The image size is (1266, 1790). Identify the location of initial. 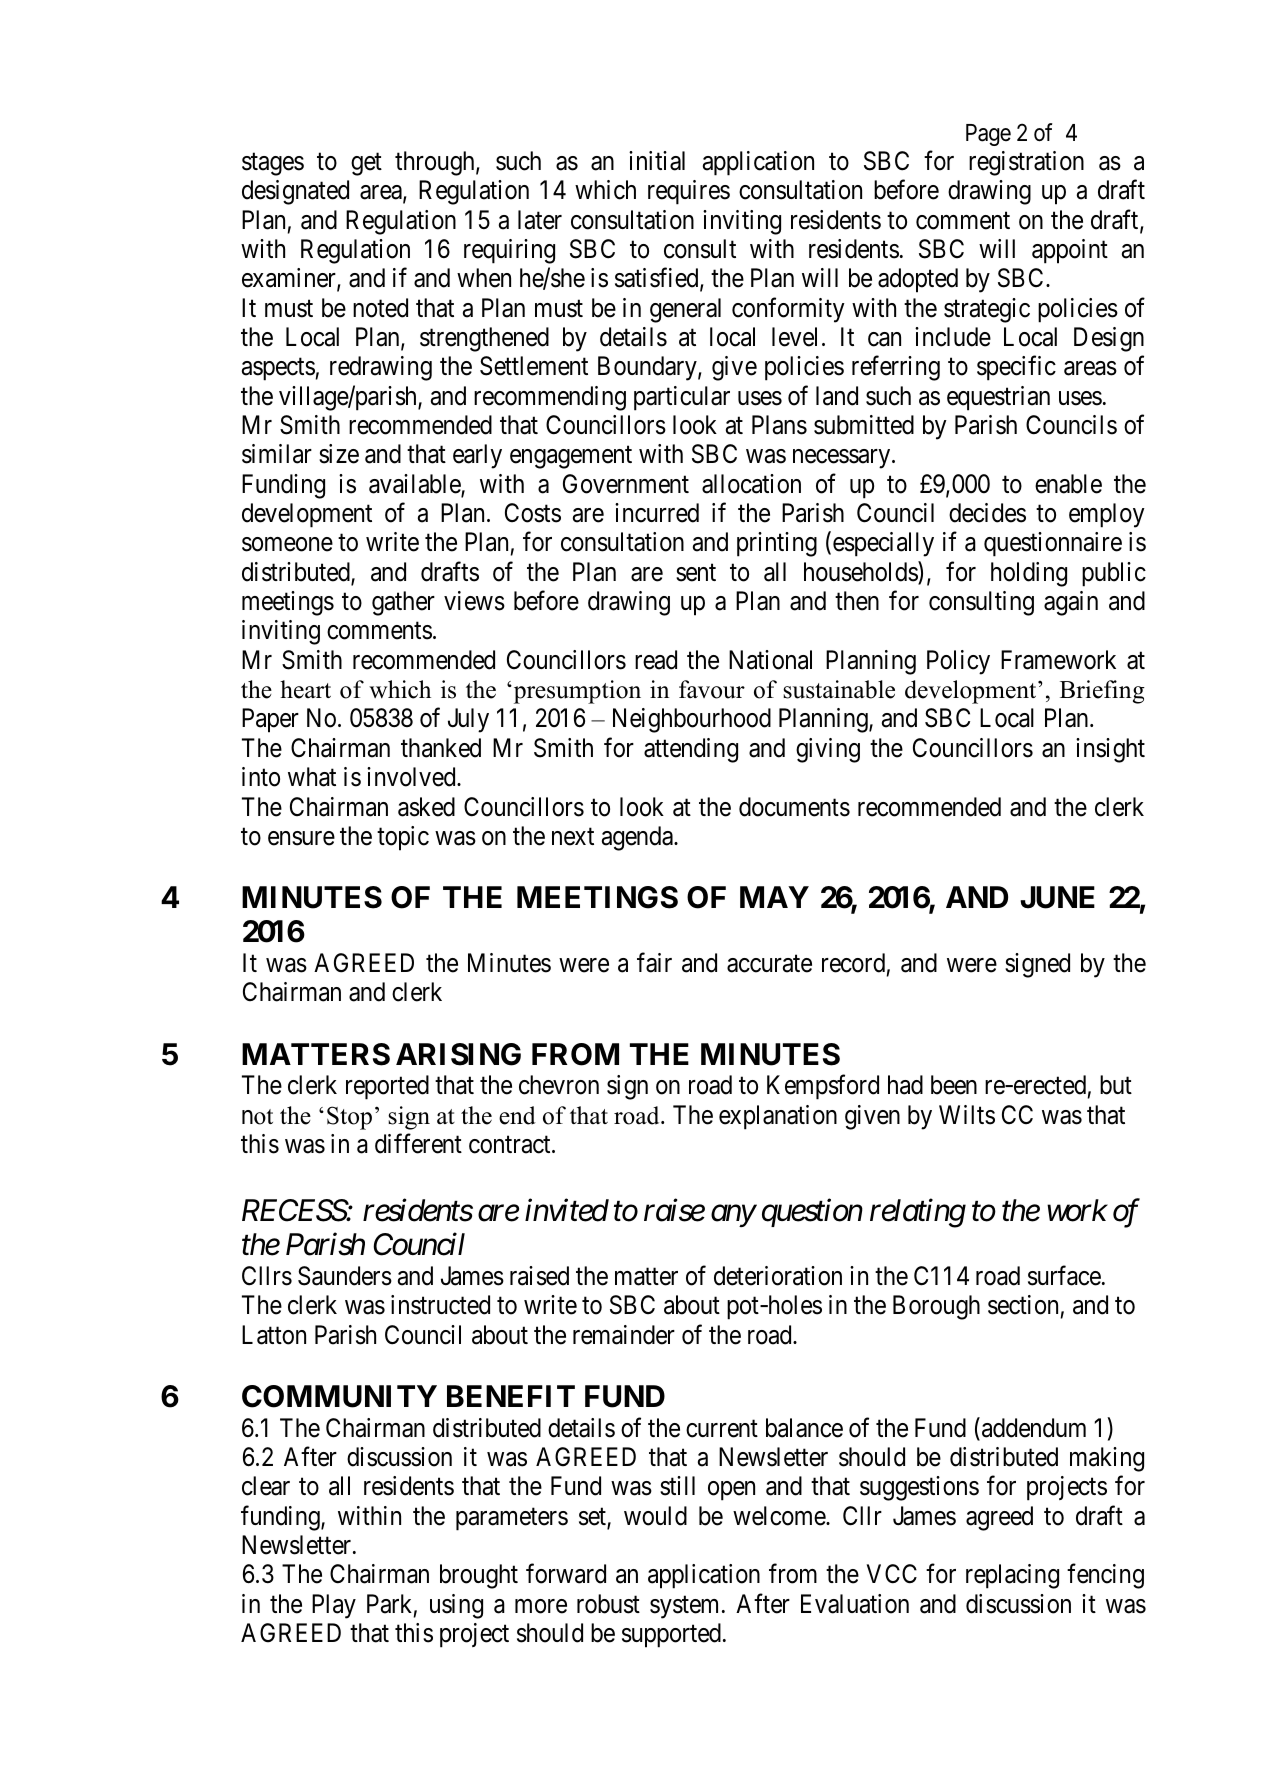
(657, 161).
